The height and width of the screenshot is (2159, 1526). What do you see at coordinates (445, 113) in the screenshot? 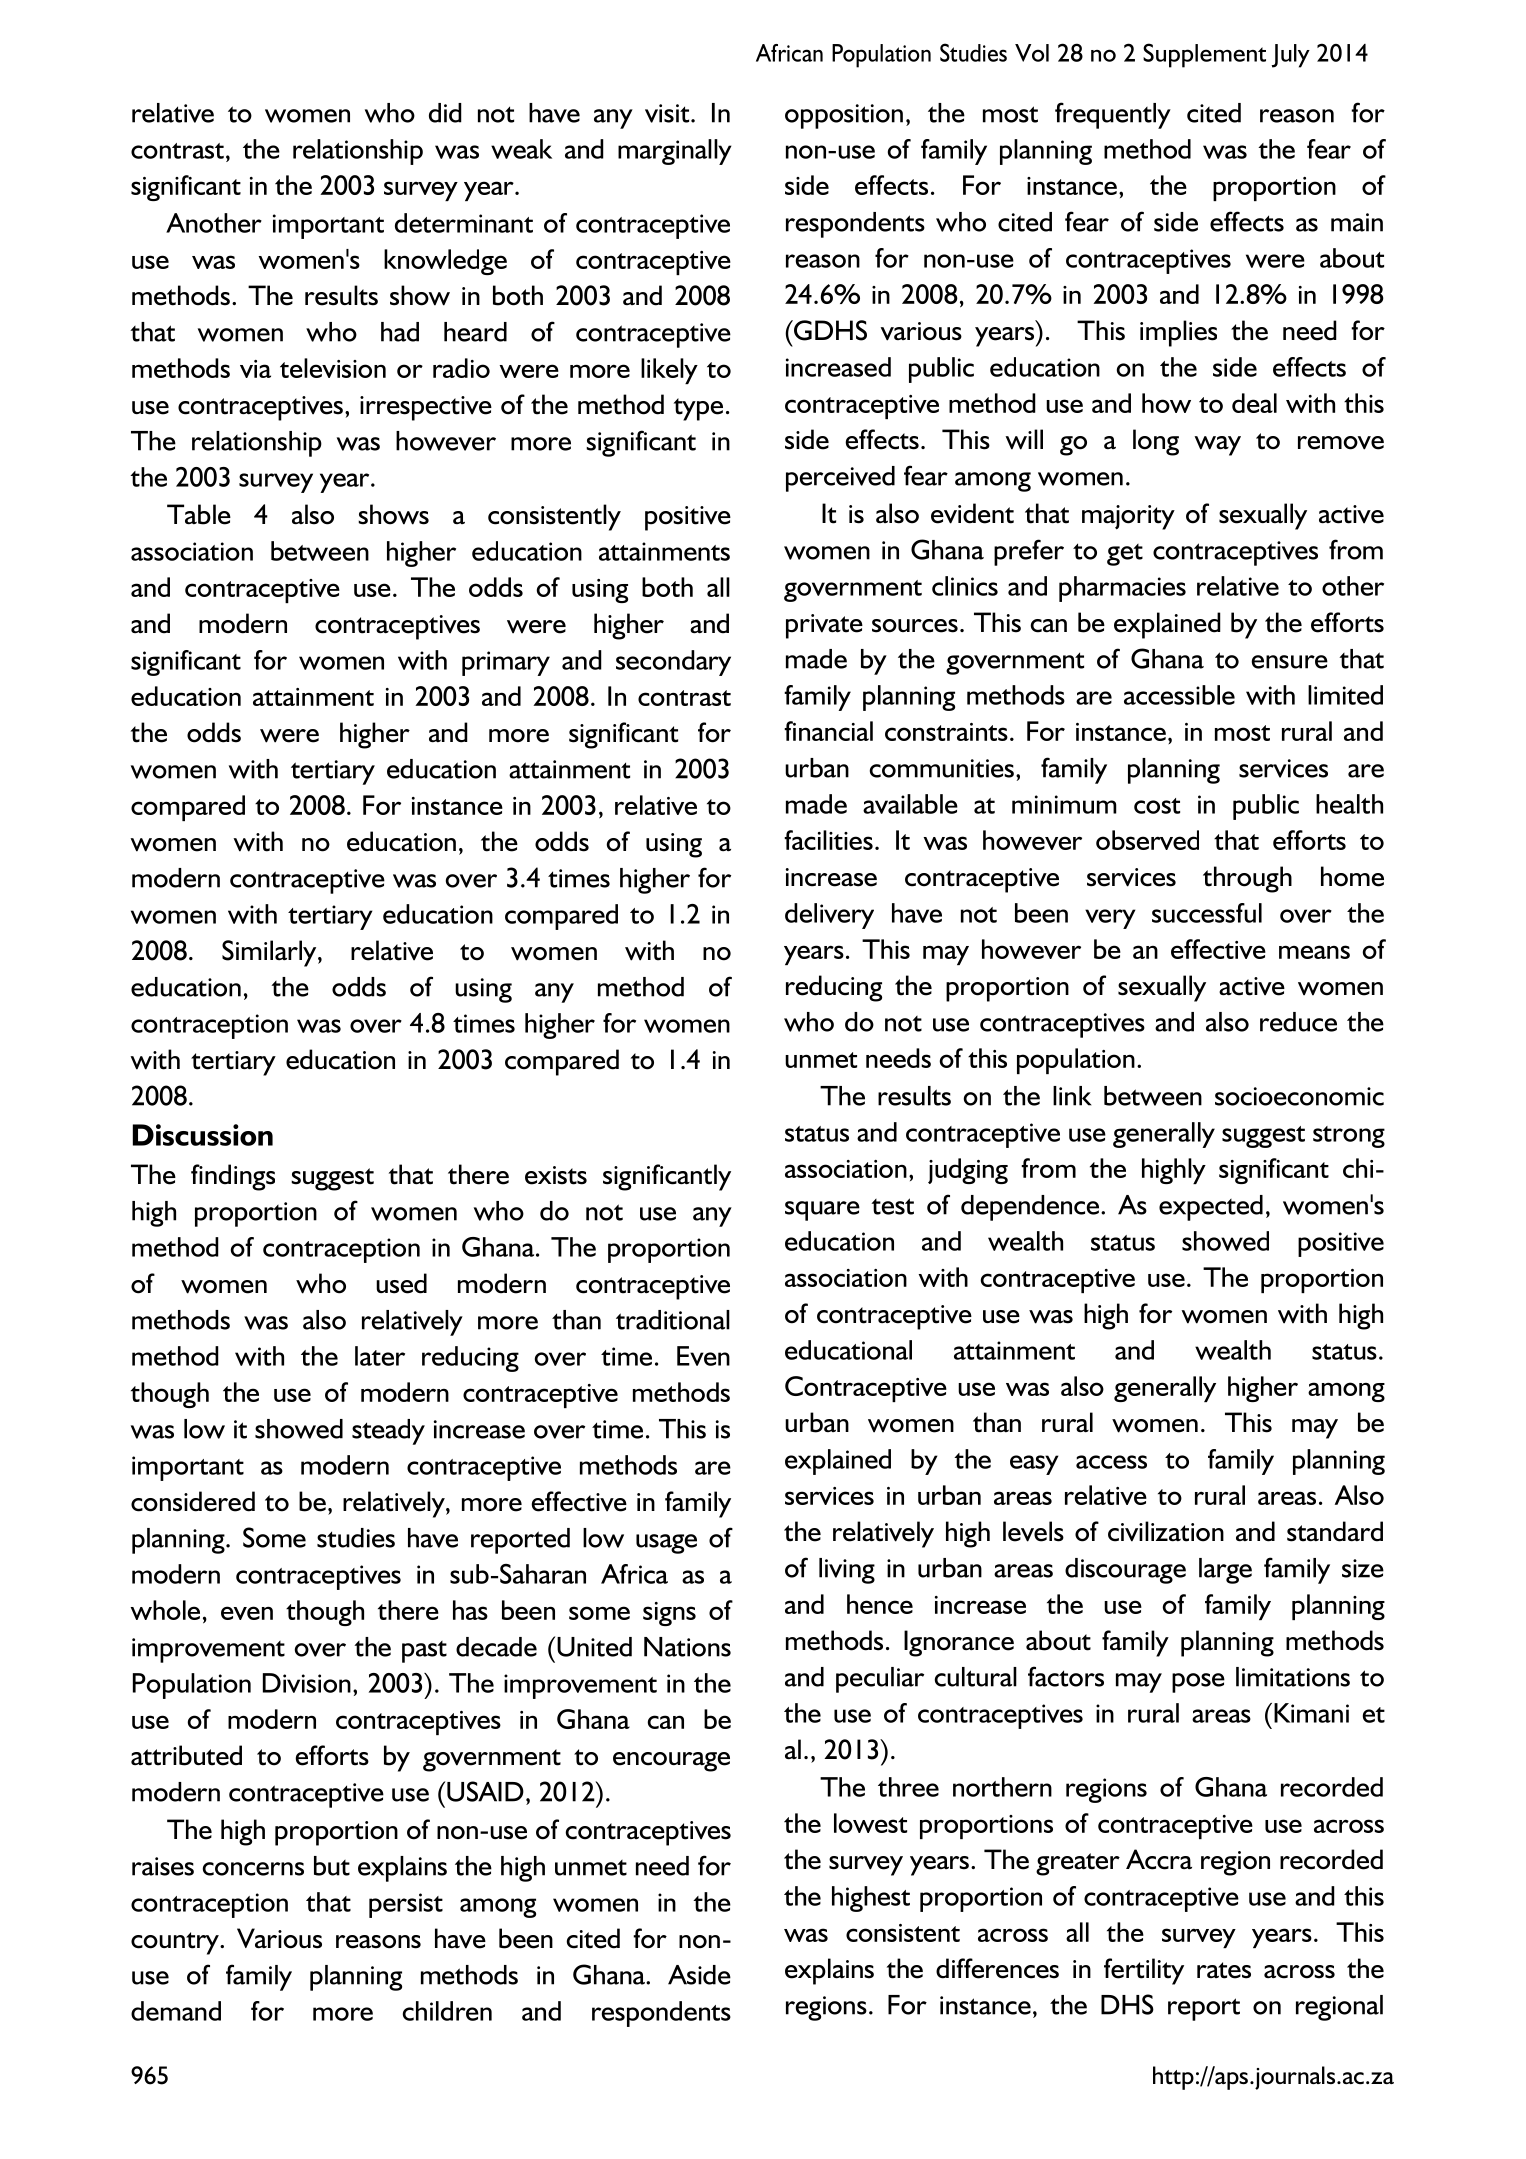
I see `did` at bounding box center [445, 113].
